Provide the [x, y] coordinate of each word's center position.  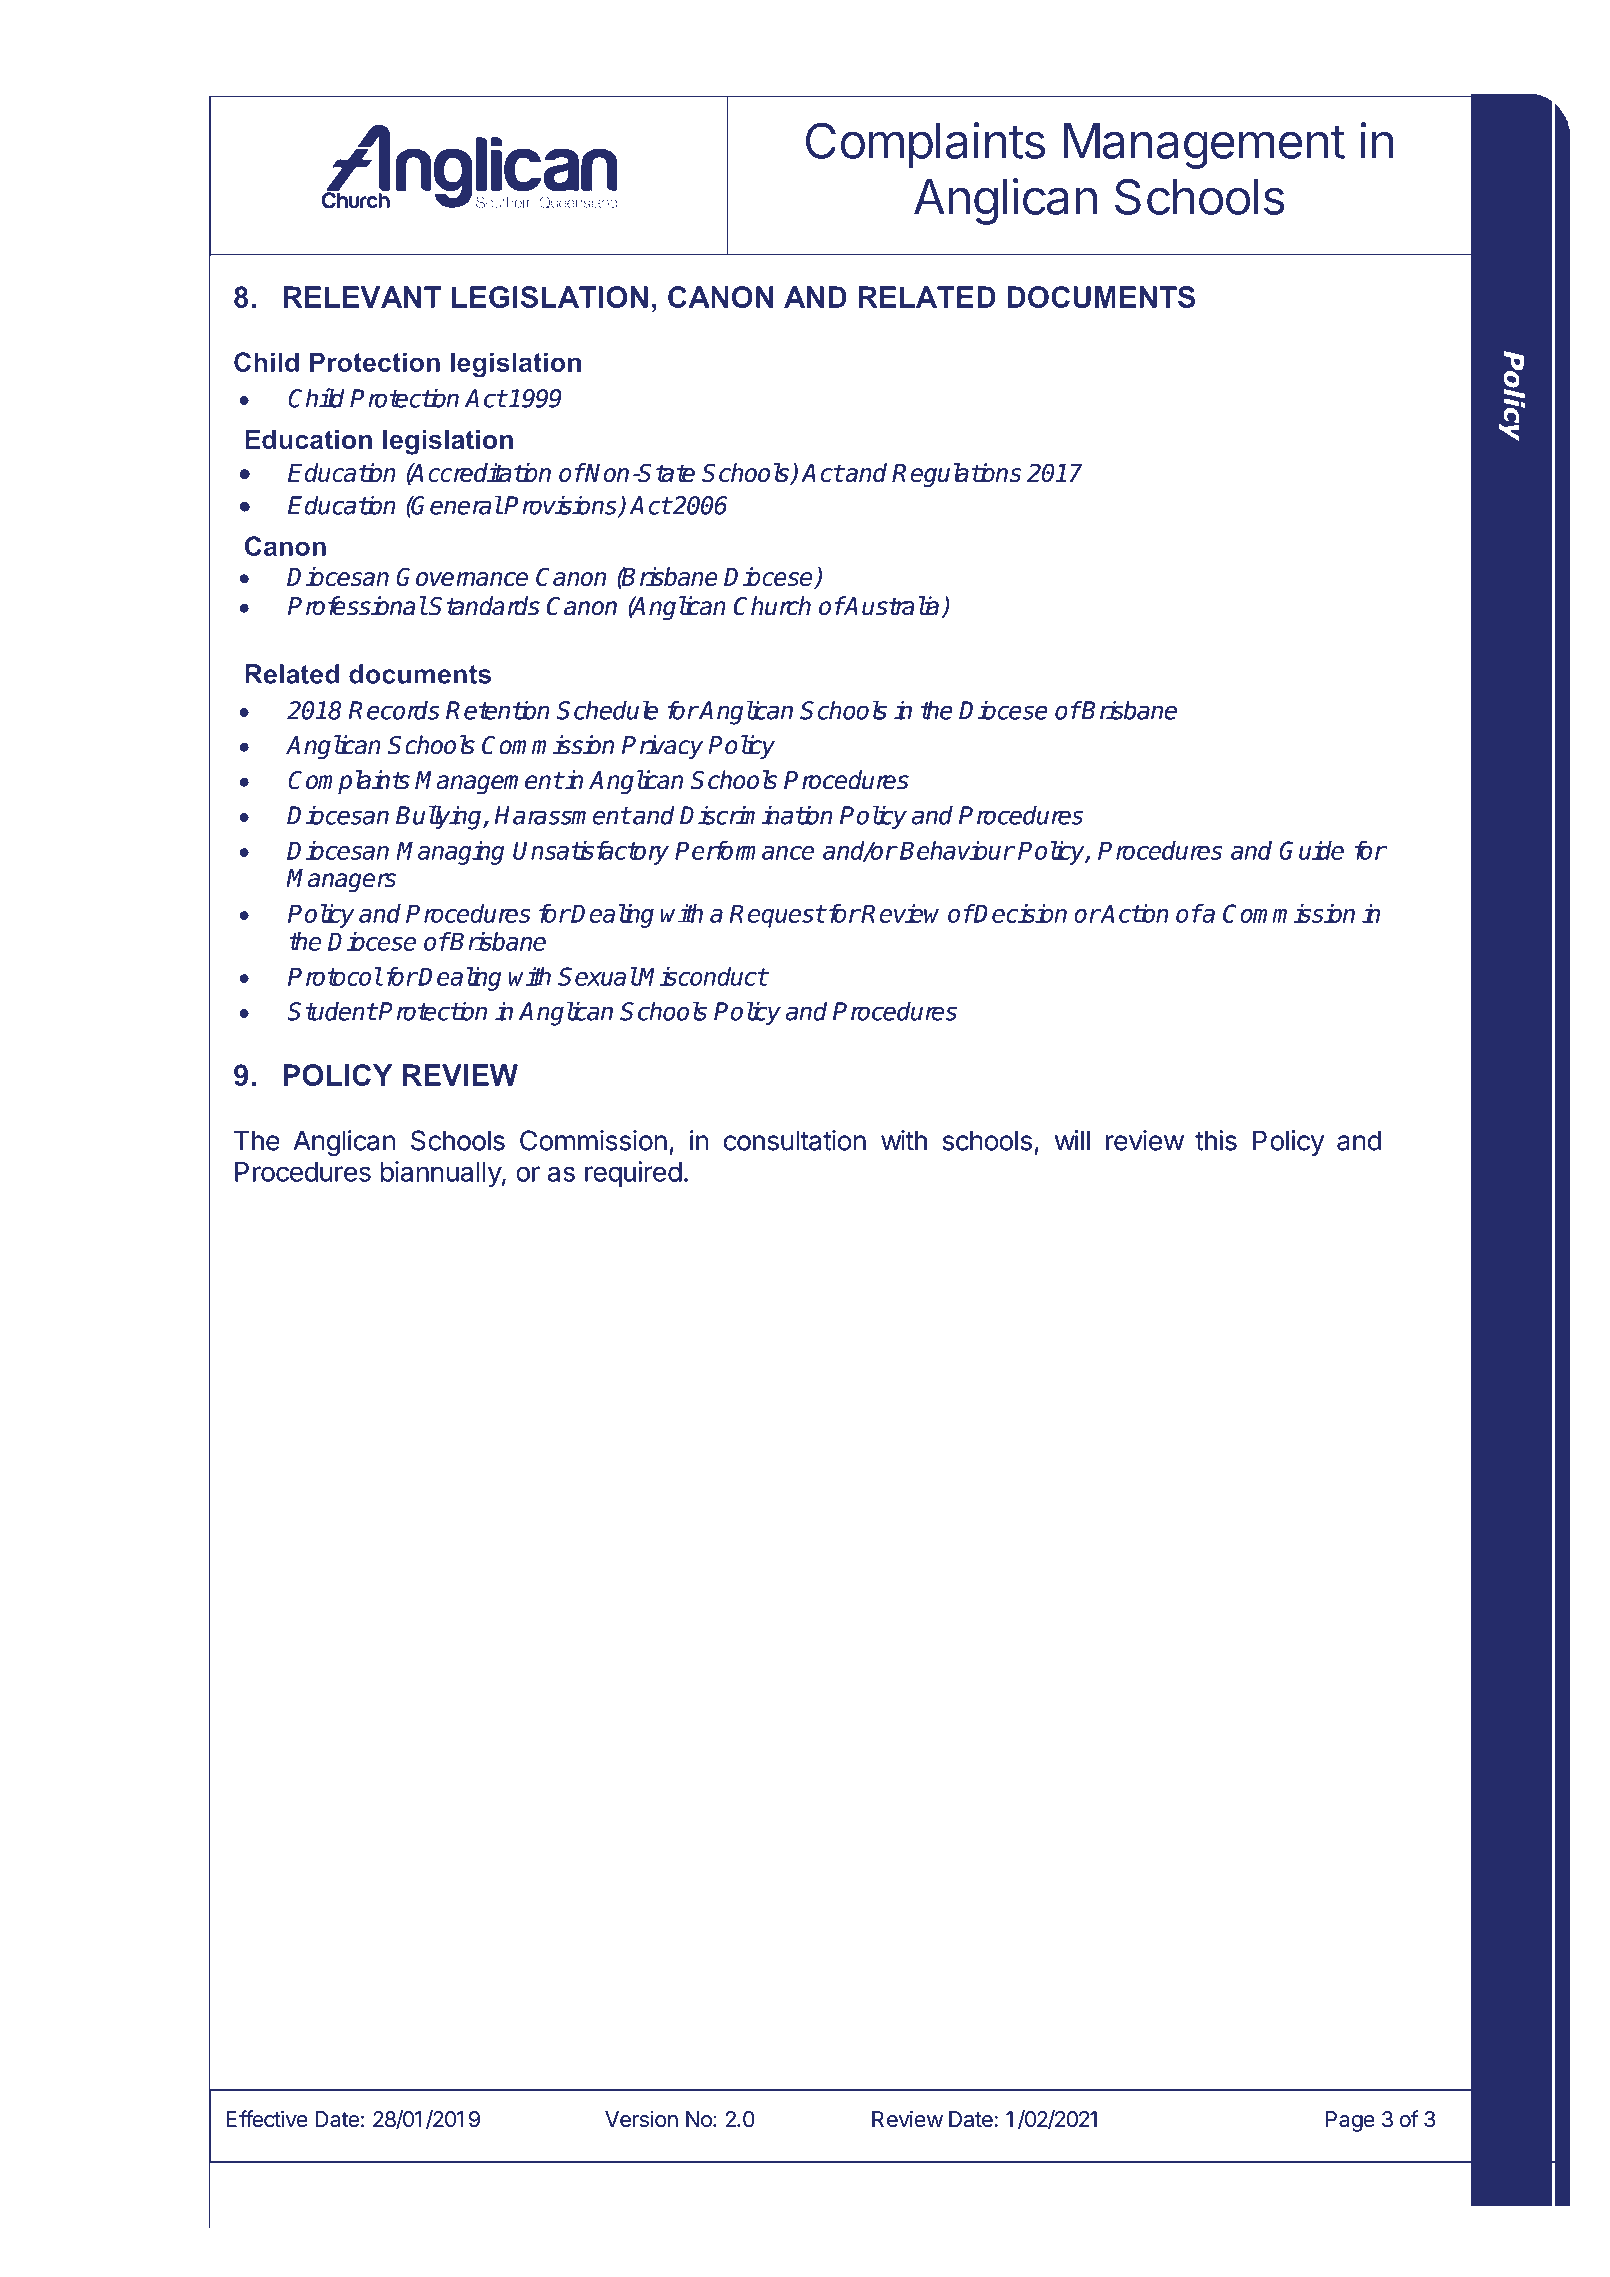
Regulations [956, 475]
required [633, 1174]
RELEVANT [362, 297]
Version [641, 2119]
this [1216, 1140]
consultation [795, 1140]
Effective [267, 2119]
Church [772, 606]
